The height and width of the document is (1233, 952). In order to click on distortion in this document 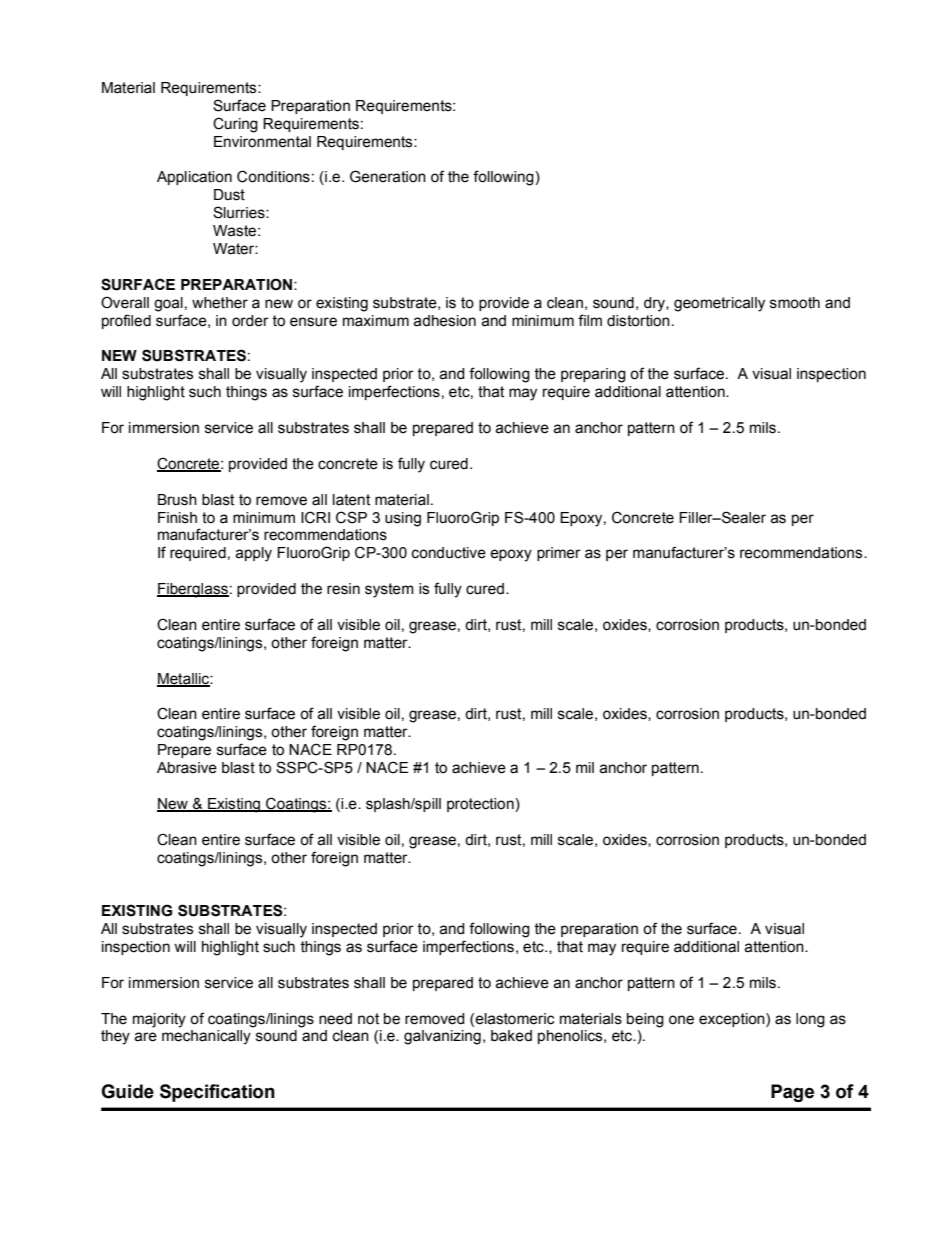, I will do `click(638, 321)`.
